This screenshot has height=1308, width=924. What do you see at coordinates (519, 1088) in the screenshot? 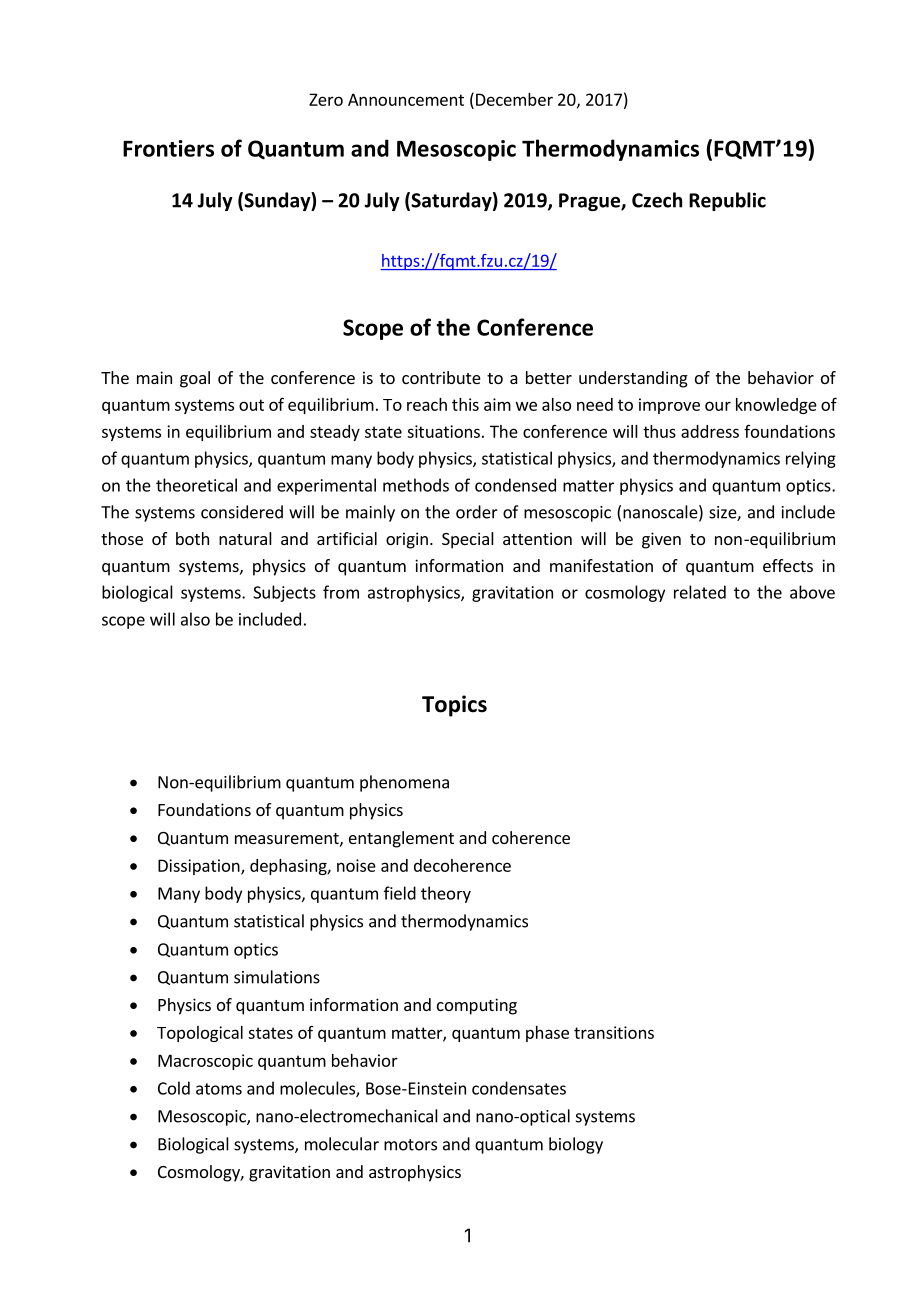
I see `condensates` at bounding box center [519, 1088].
